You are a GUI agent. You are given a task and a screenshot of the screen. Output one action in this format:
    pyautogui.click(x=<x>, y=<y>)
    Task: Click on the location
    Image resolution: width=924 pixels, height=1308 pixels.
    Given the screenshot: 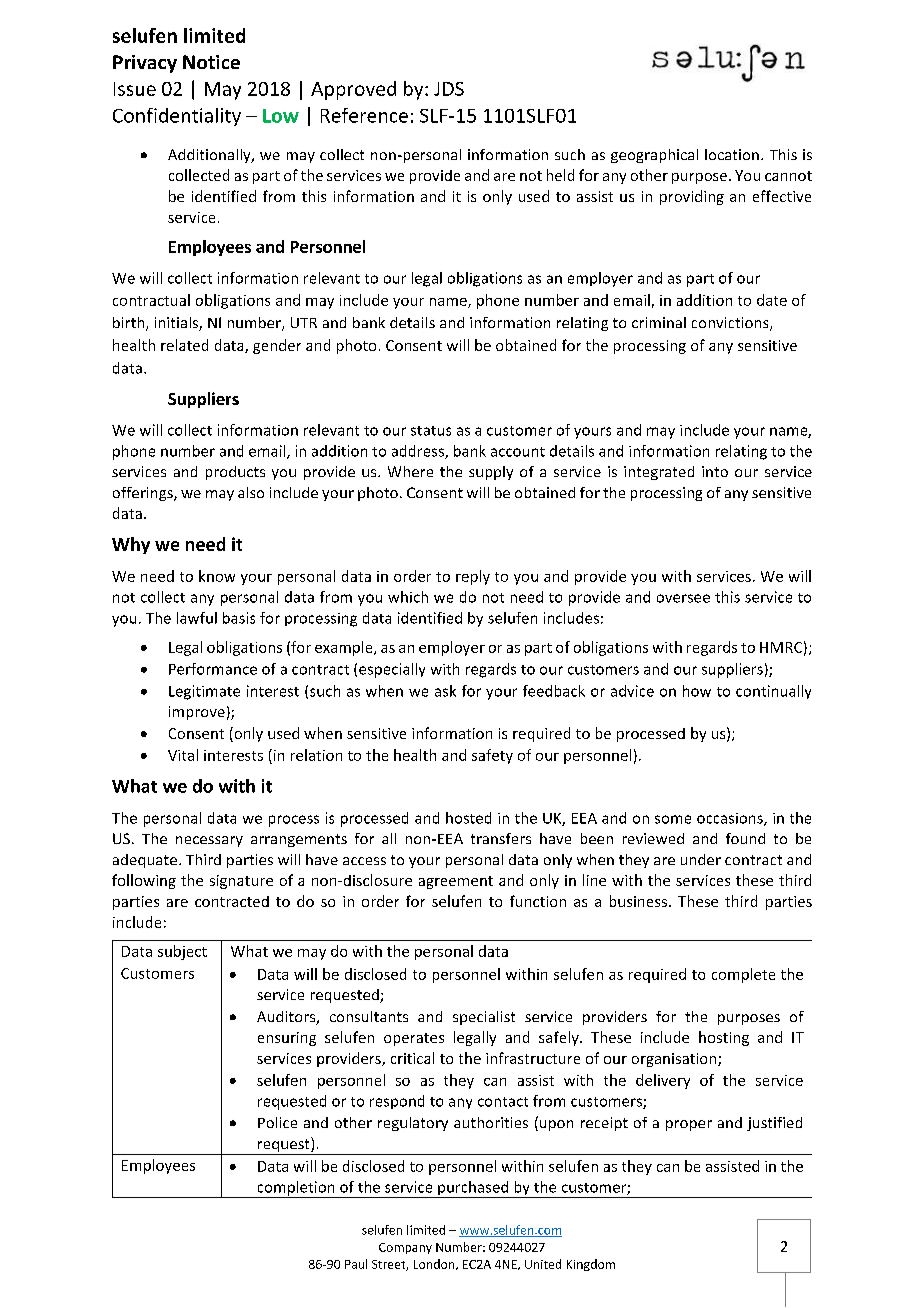 What is the action you would take?
    pyautogui.click(x=732, y=154)
